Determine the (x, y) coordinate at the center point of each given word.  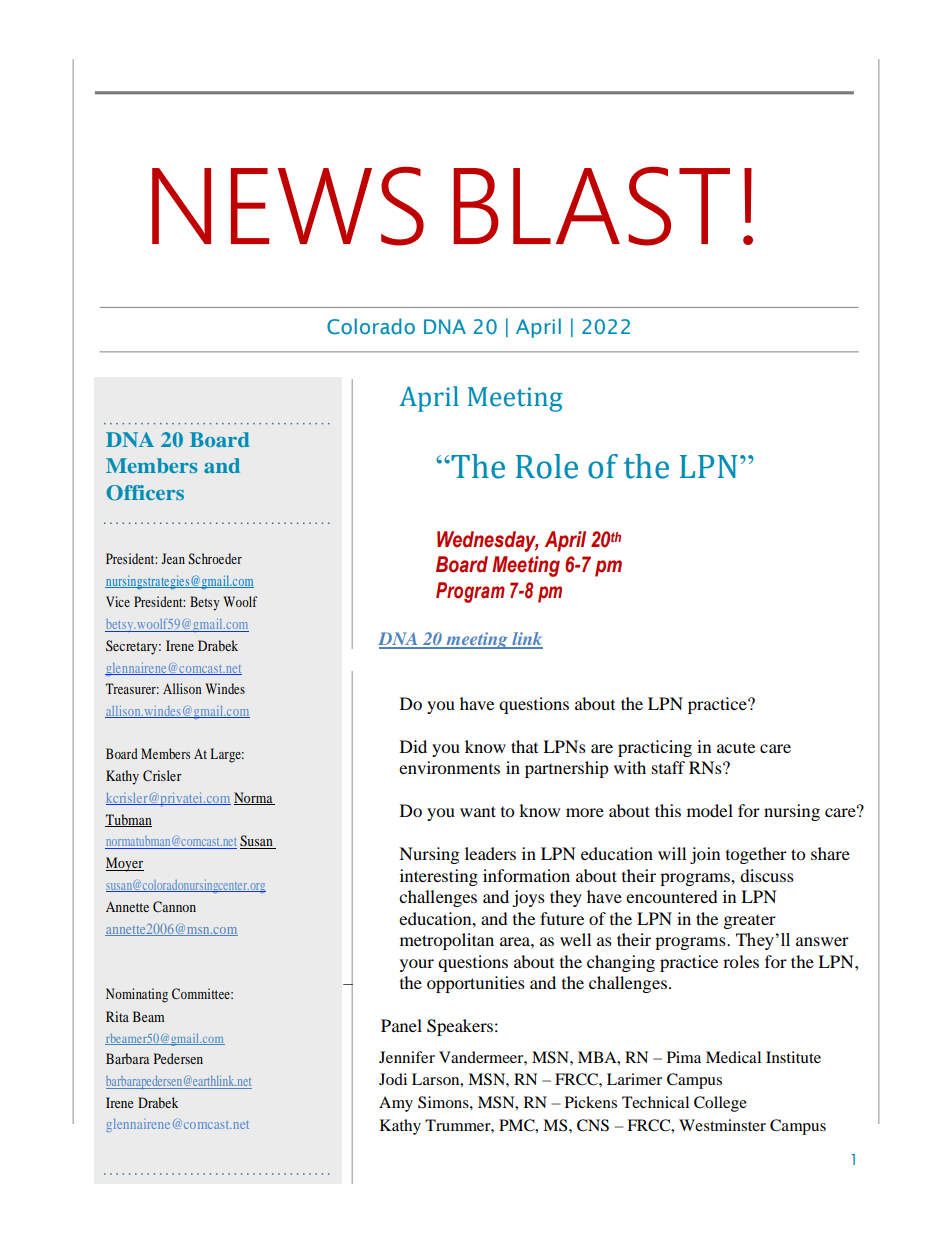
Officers (145, 493)
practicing (655, 748)
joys (528, 898)
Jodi (393, 1079)
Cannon (174, 906)
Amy (396, 1104)
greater (750, 922)
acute (736, 748)
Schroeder (215, 558)
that (524, 746)
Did (413, 746)
